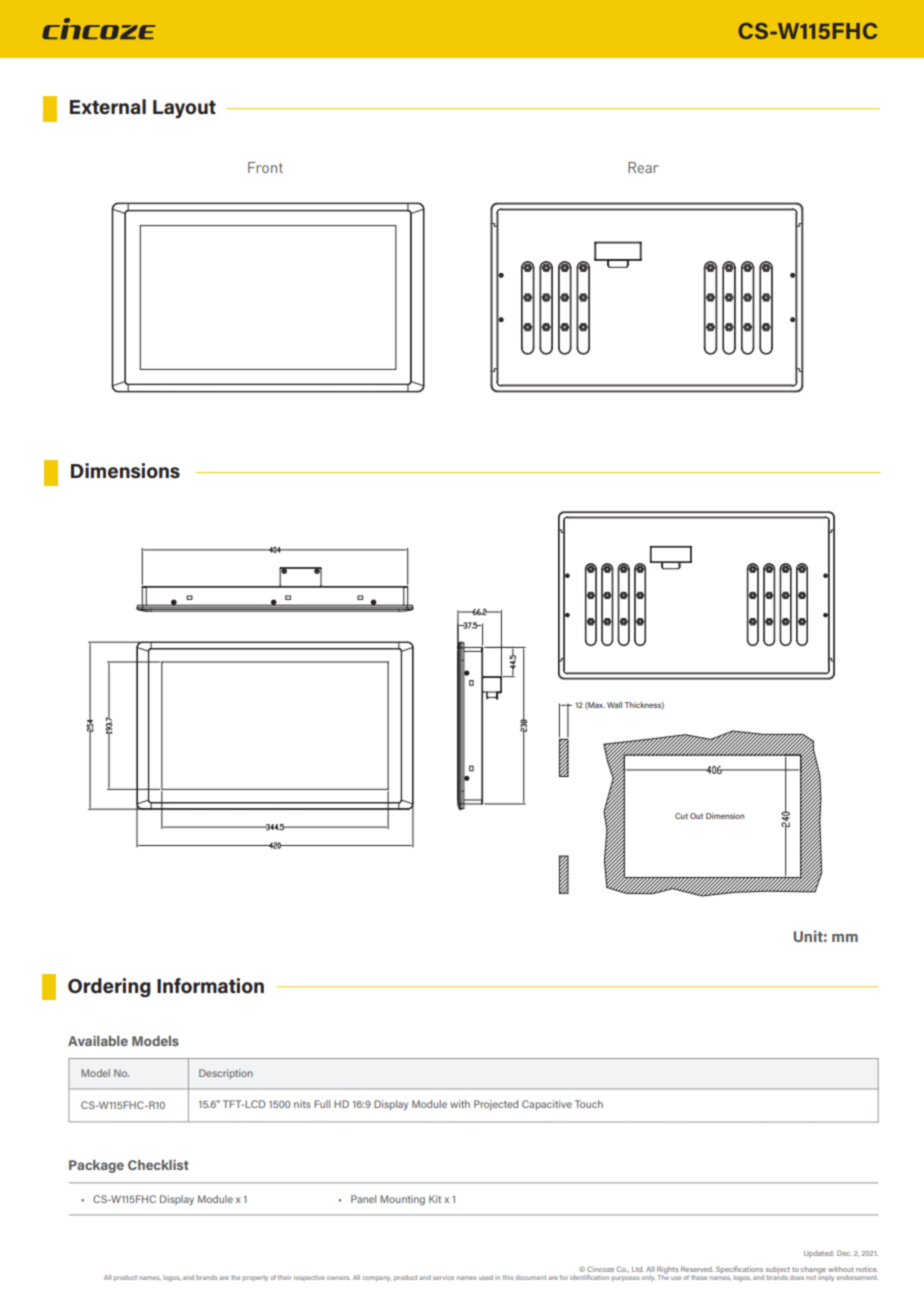  What do you see at coordinates (643, 167) in the document?
I see `Rear` at bounding box center [643, 167].
